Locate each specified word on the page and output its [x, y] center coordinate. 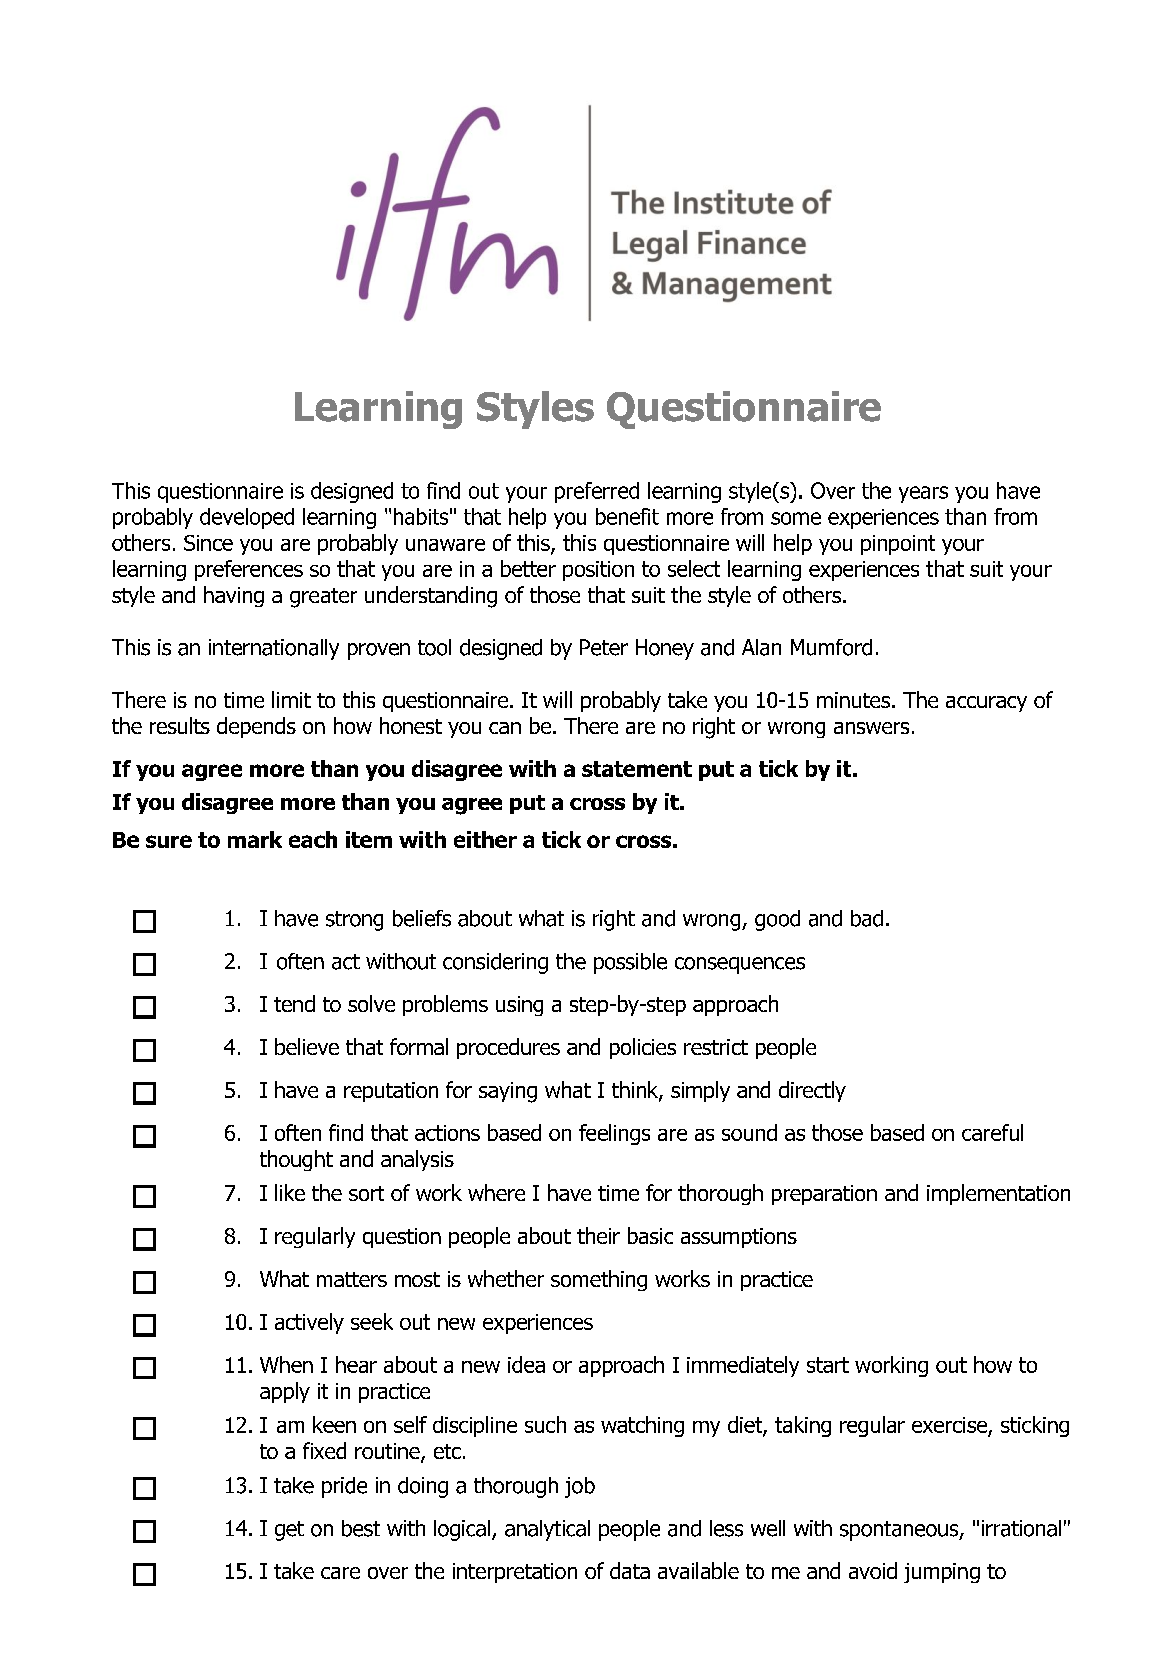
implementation [998, 1194]
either [485, 839]
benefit [627, 516]
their [598, 1235]
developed [247, 518]
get [289, 1531]
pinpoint [898, 545]
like [290, 1192]
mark [255, 839]
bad [867, 918]
